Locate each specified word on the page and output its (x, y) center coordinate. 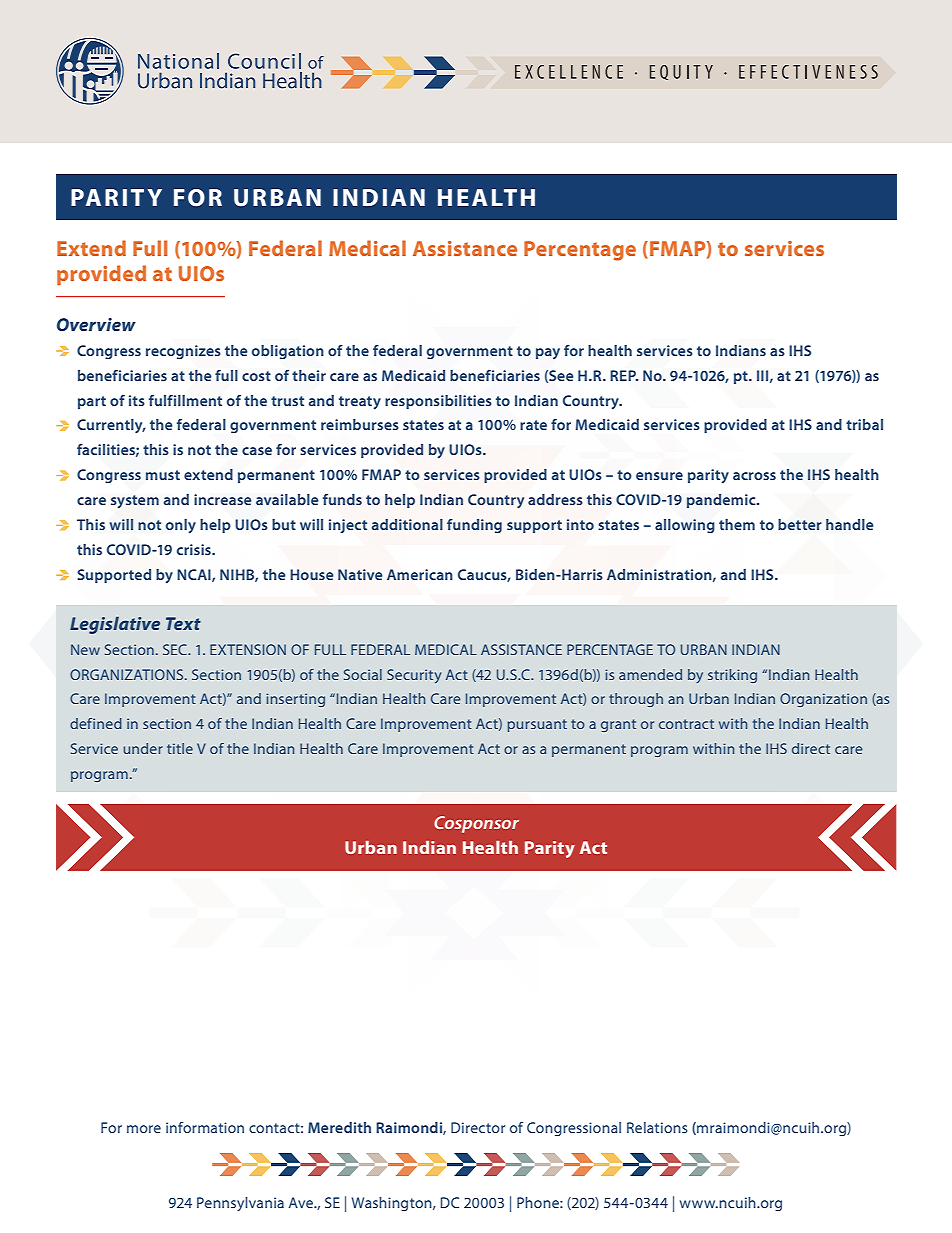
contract (686, 724)
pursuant (537, 725)
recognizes (183, 352)
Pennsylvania (240, 1204)
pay (548, 353)
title (180, 748)
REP (624, 375)
